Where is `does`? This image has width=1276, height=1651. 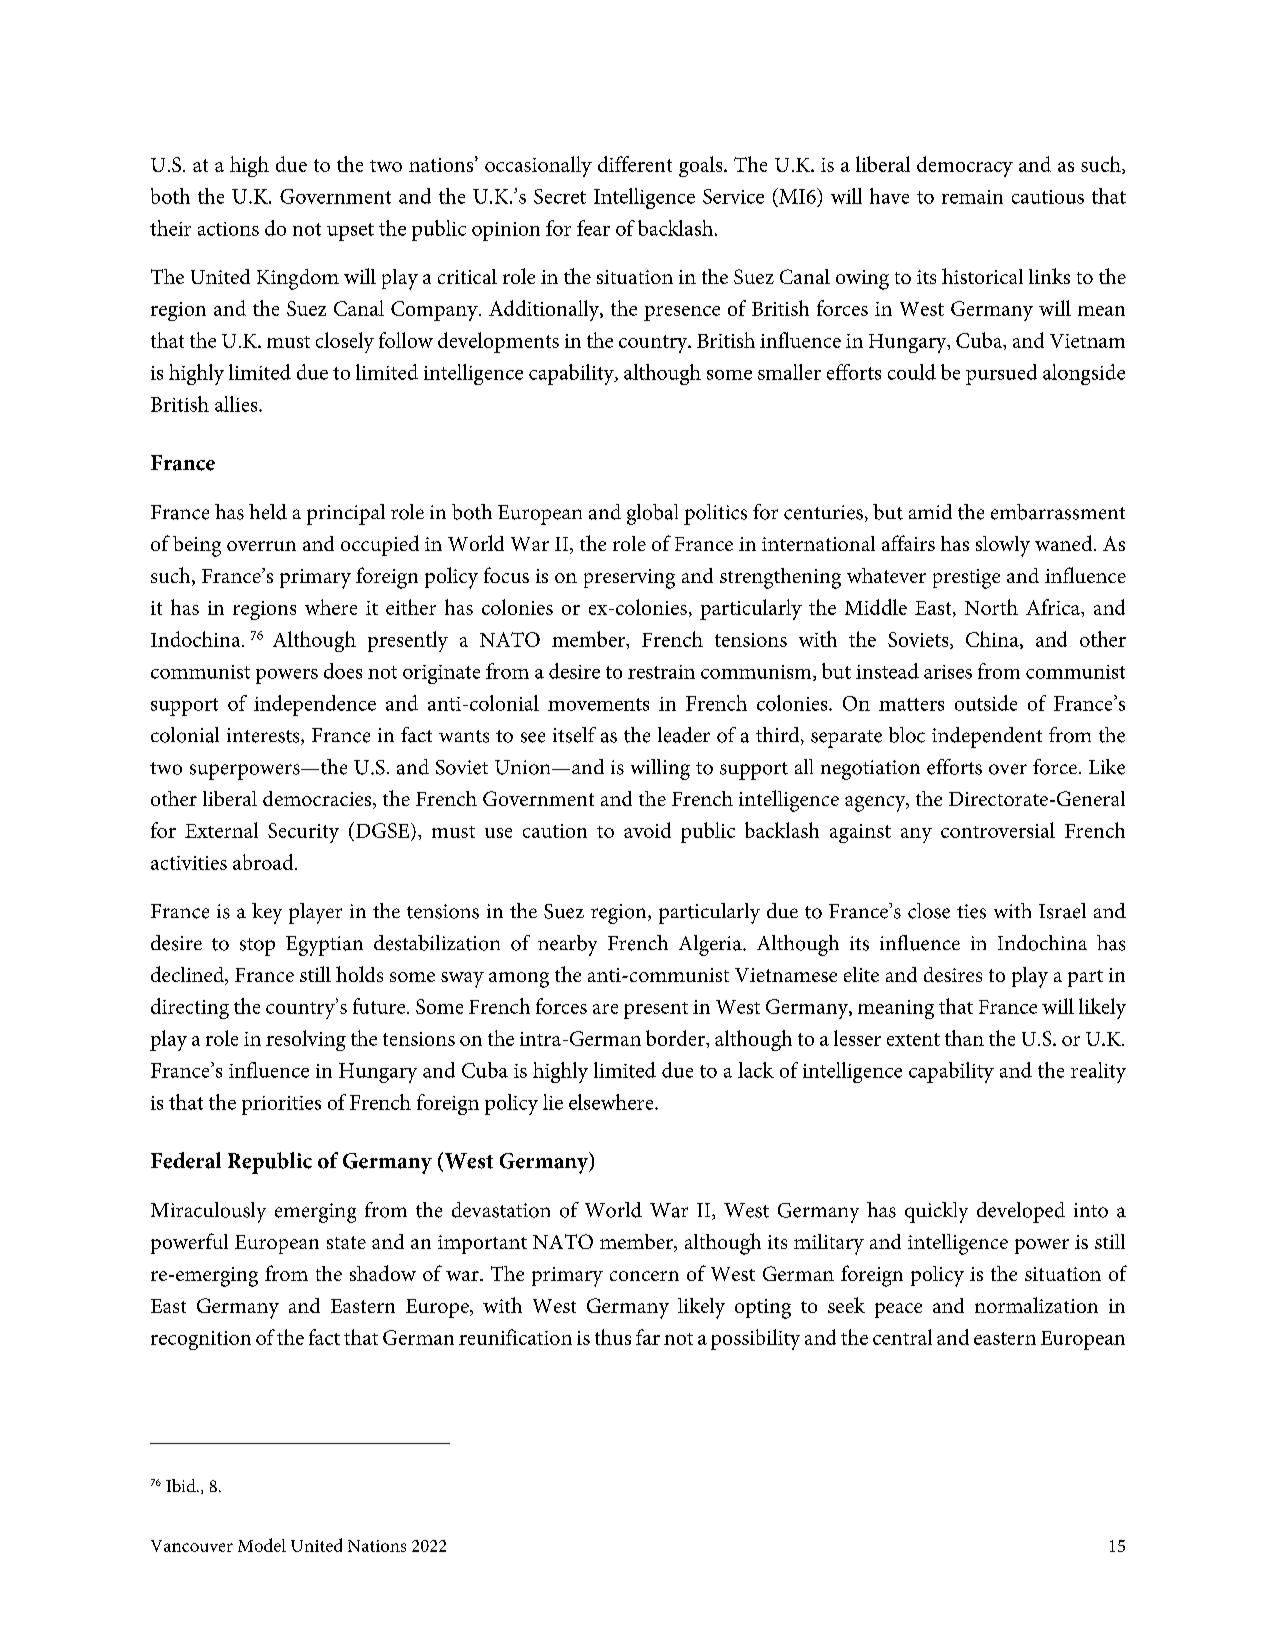
does is located at coordinates (343, 671).
